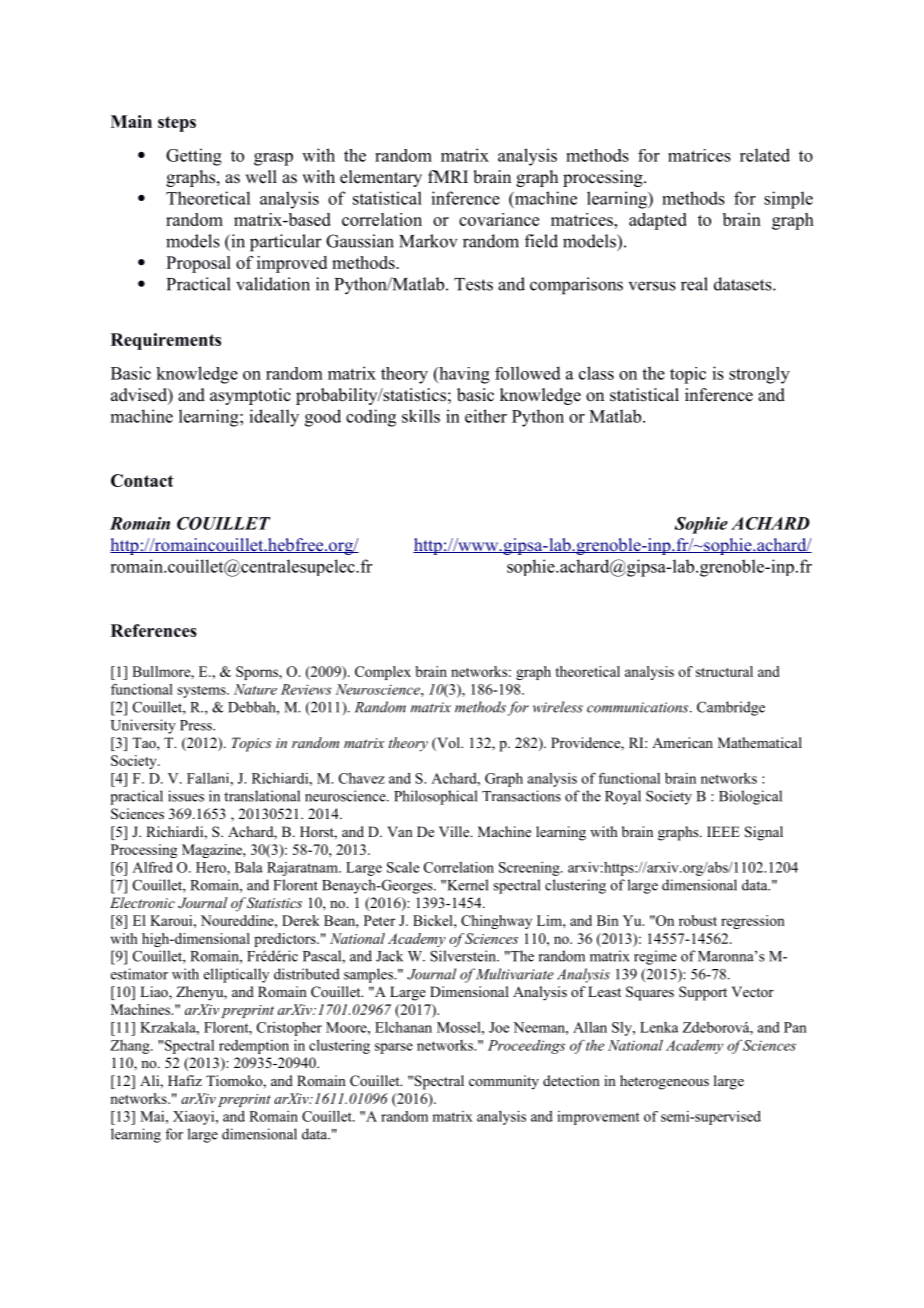  What do you see at coordinates (194, 157) in the screenshot?
I see `Getting` at bounding box center [194, 157].
